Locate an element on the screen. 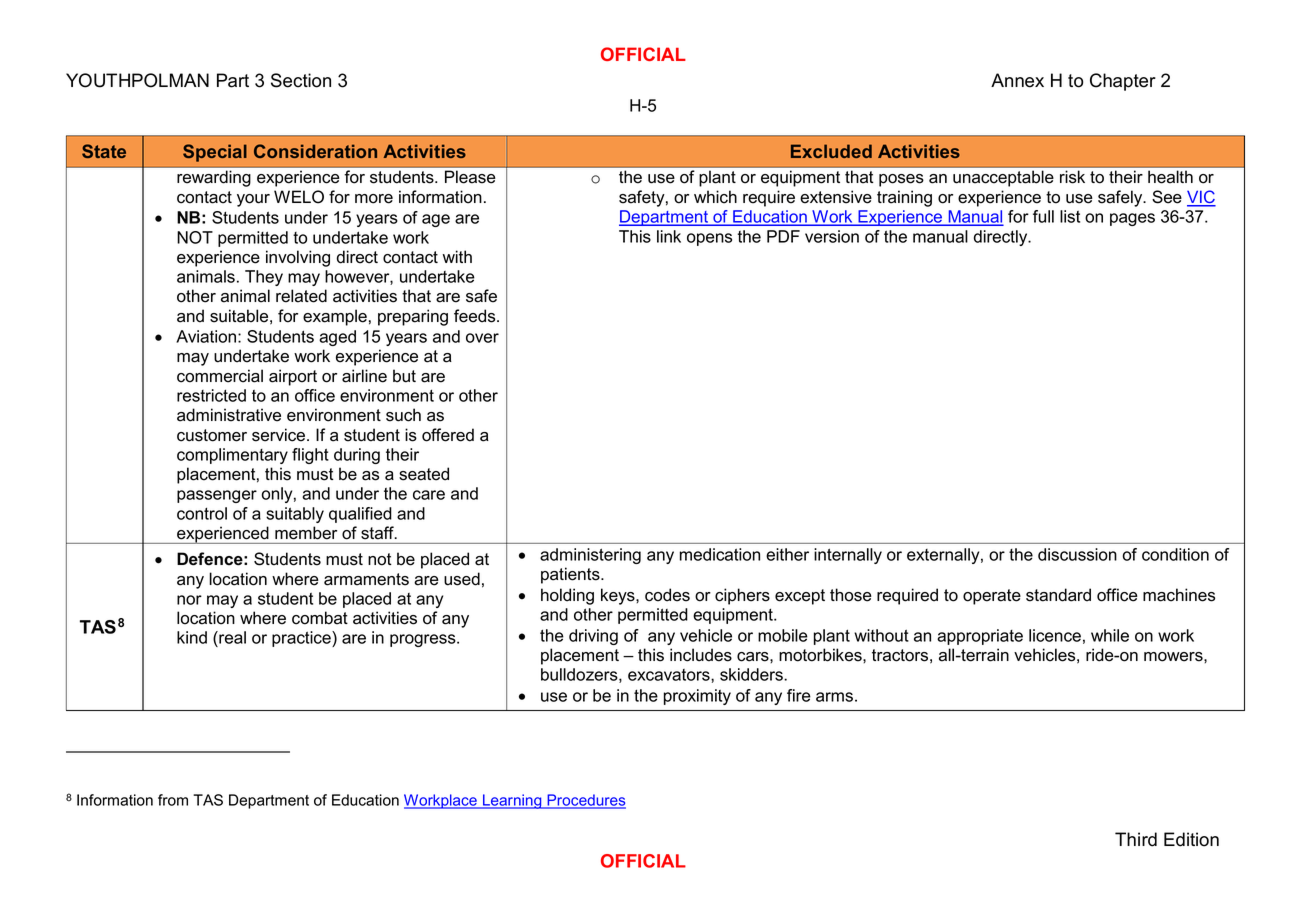 The width and height of the screenshot is (1308, 924). Section is located at coordinates (301, 80).
